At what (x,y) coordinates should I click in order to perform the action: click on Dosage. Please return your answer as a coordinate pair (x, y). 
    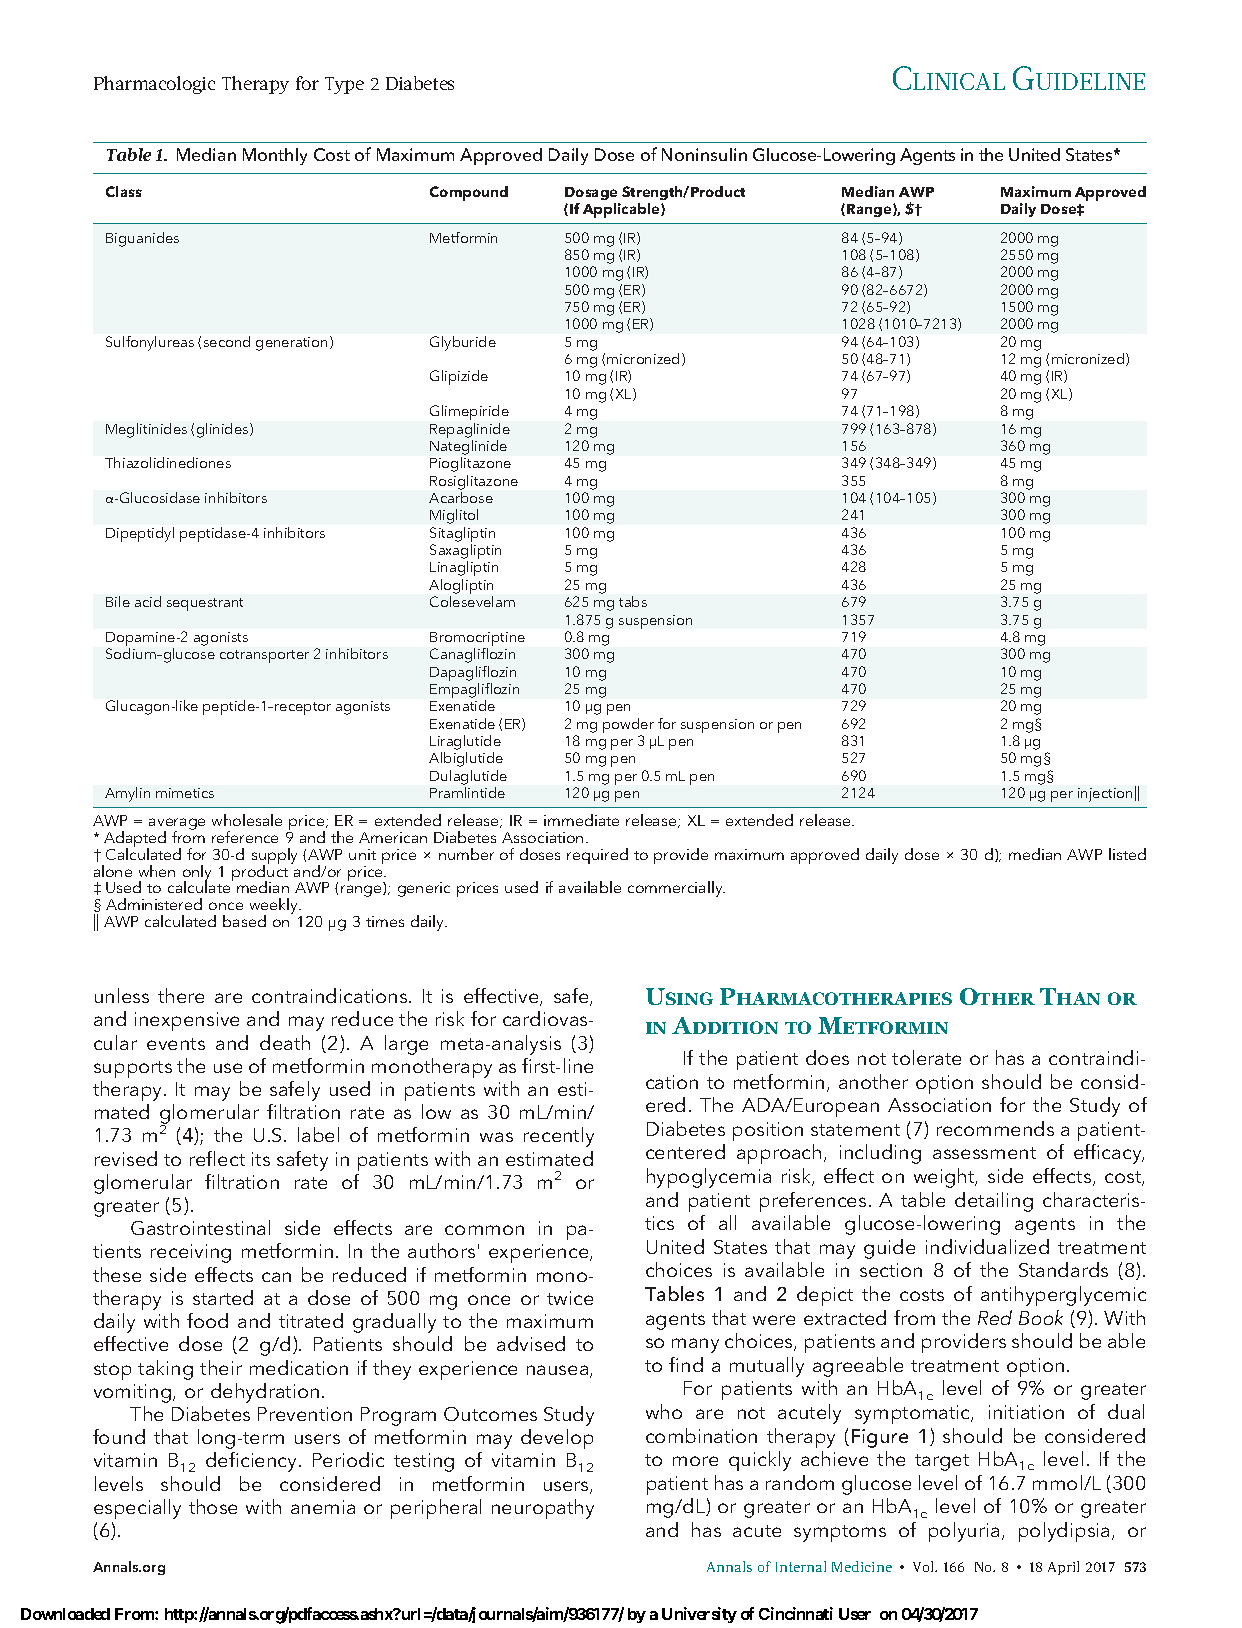
    Looking at the image, I should click on (591, 193).
